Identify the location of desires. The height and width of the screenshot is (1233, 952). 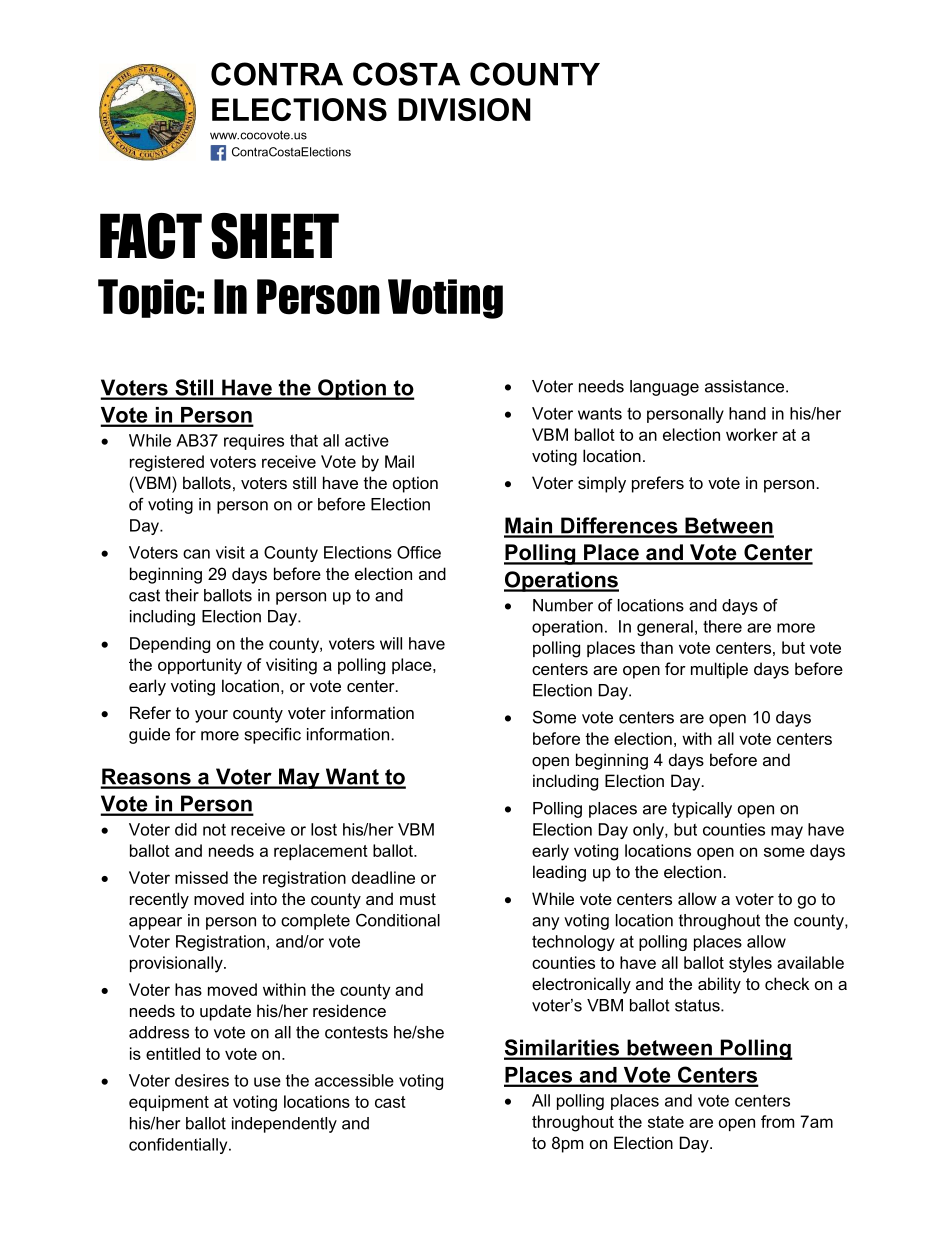
(202, 1080).
